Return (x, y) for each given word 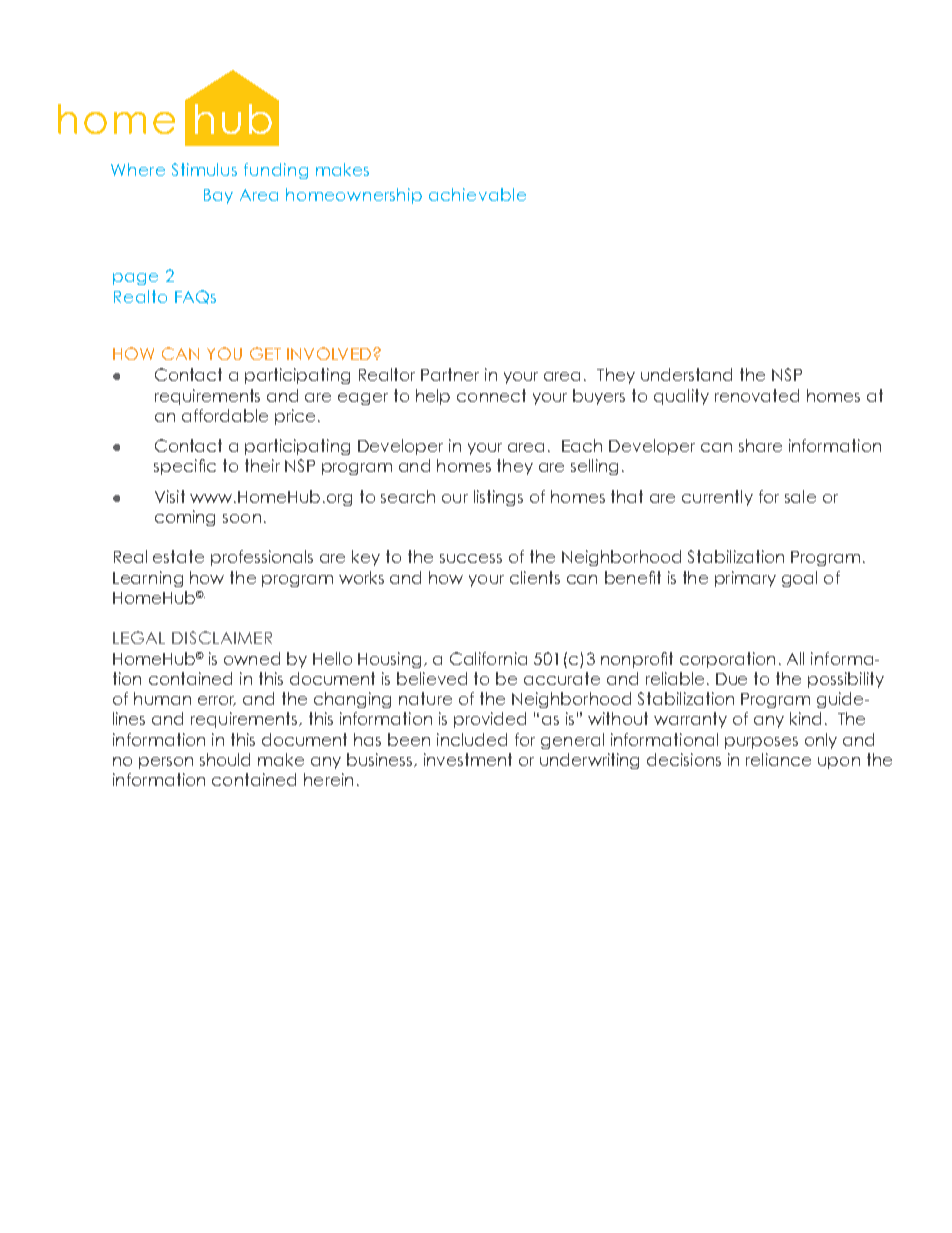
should (225, 759)
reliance (778, 759)
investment (468, 759)
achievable (477, 194)
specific (185, 467)
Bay (218, 196)
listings (498, 498)
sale (800, 496)
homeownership (354, 196)
